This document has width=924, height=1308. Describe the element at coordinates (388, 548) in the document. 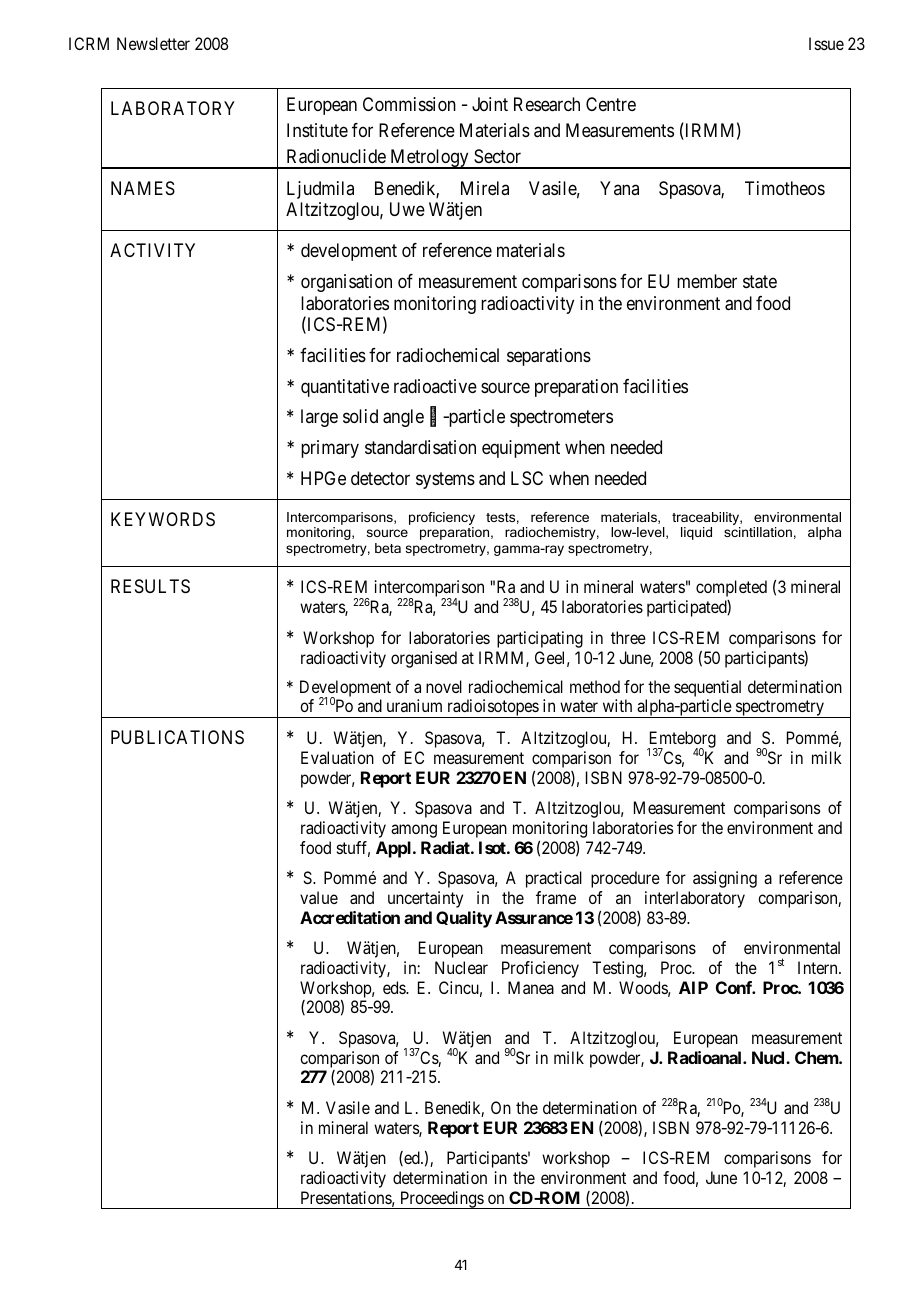

I see `beta` at that location.
